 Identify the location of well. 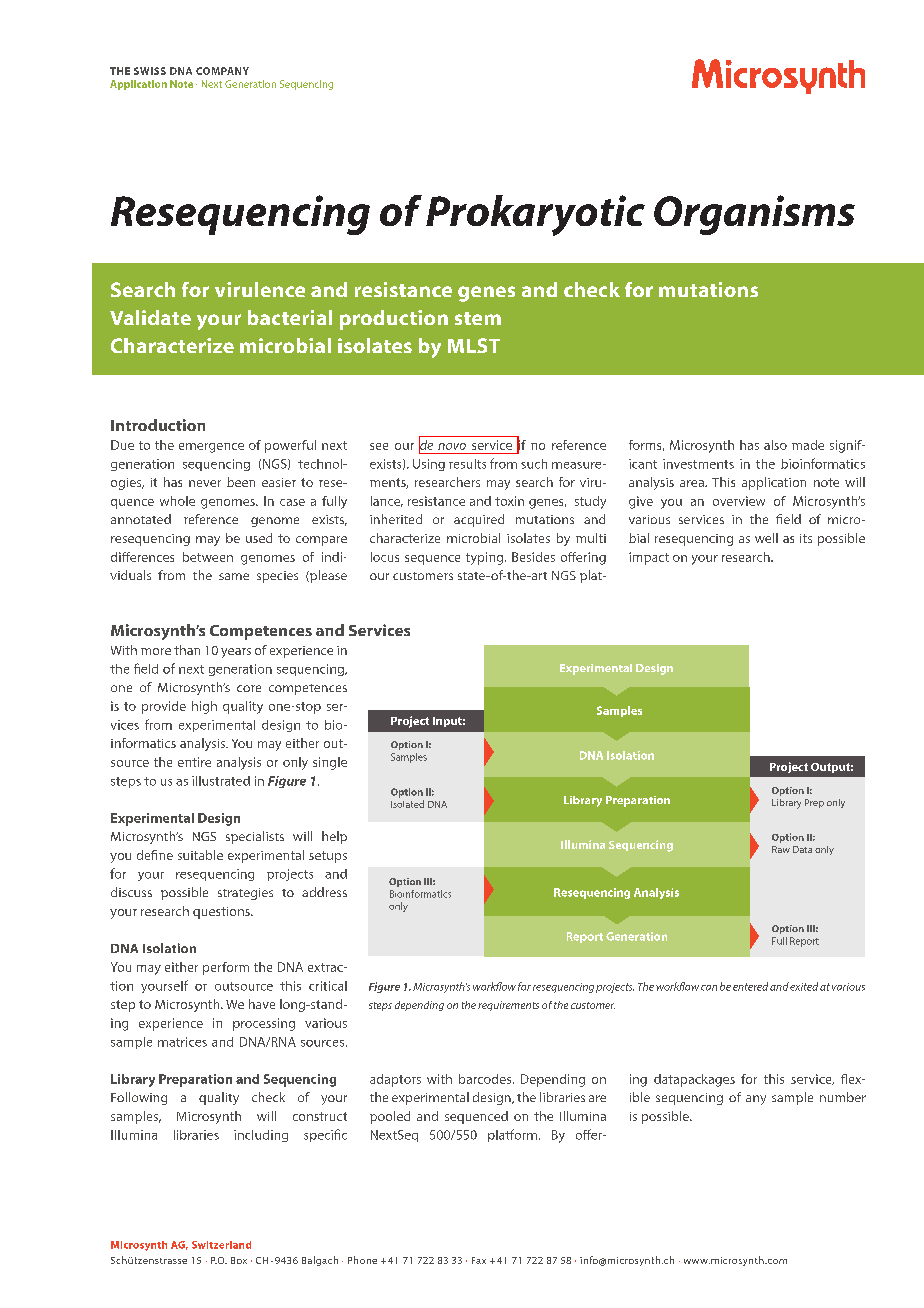
(766, 538).
